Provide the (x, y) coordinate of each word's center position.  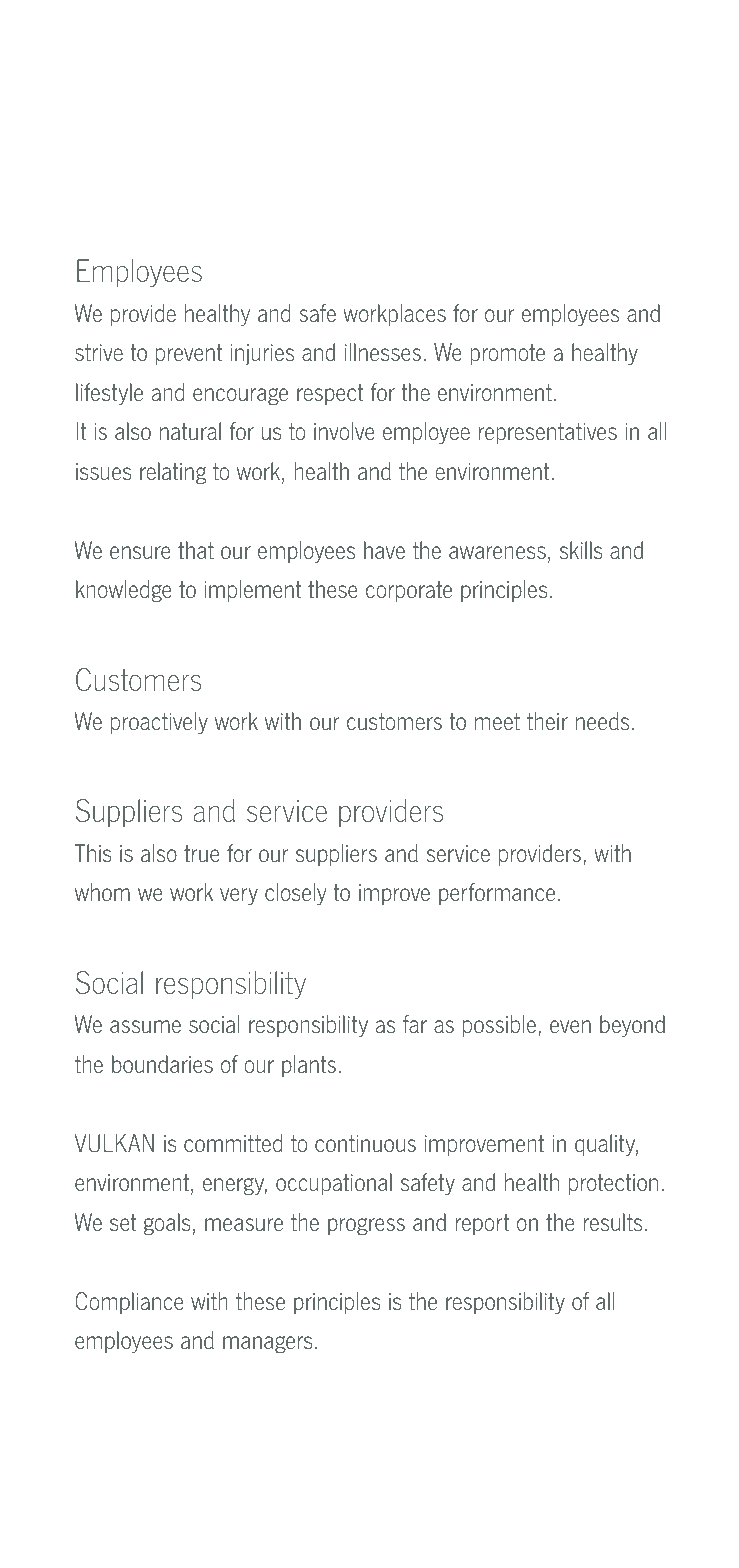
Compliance (129, 1303)
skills (581, 550)
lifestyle (109, 394)
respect (330, 394)
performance (497, 894)
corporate (409, 591)
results (613, 1222)
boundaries (162, 1064)
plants (309, 1066)
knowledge (123, 591)
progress (366, 1226)
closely (296, 894)
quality (606, 1145)
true (201, 854)
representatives (548, 433)
